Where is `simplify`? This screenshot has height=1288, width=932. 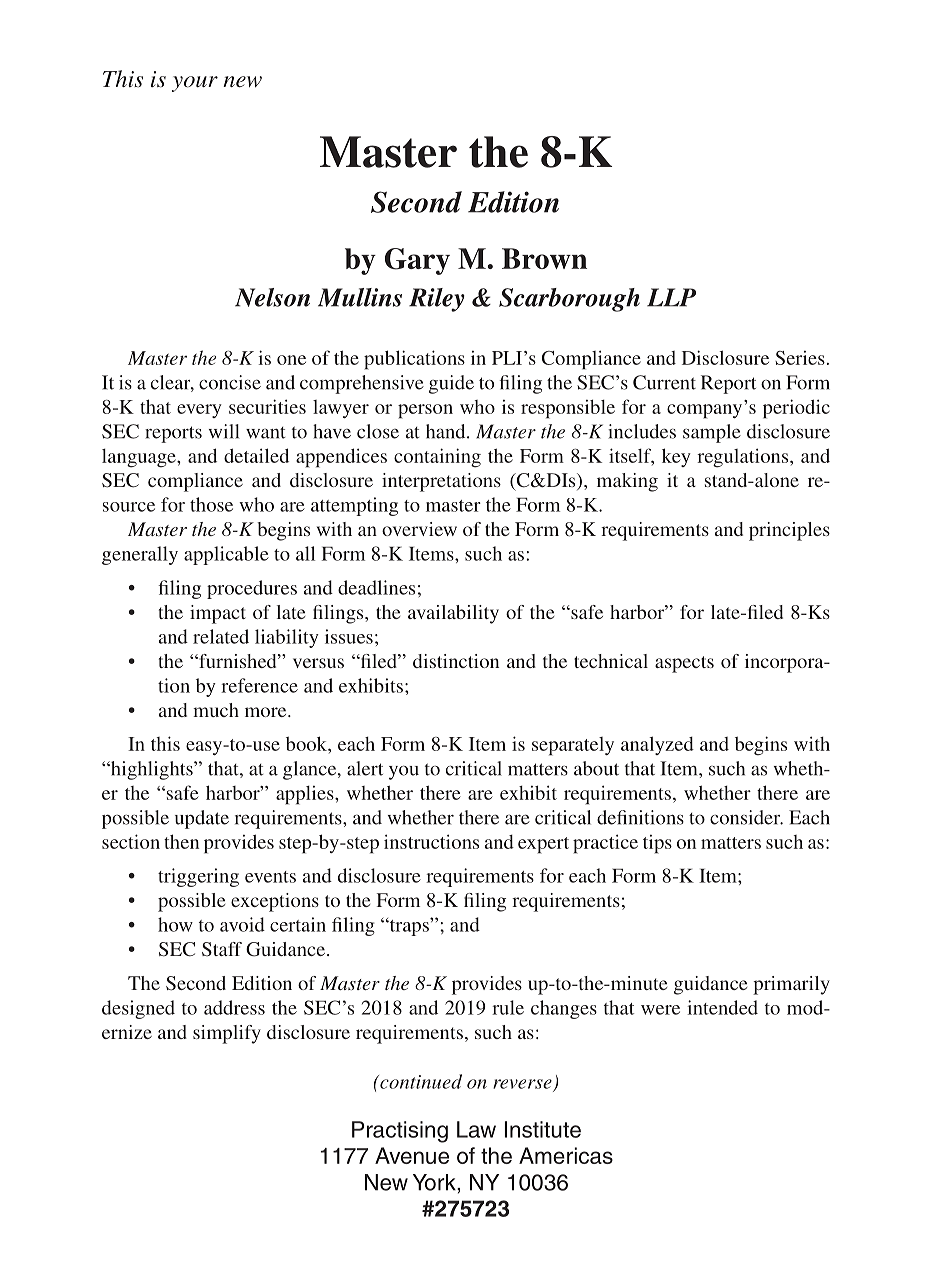
simplify is located at coordinates (227, 1034).
